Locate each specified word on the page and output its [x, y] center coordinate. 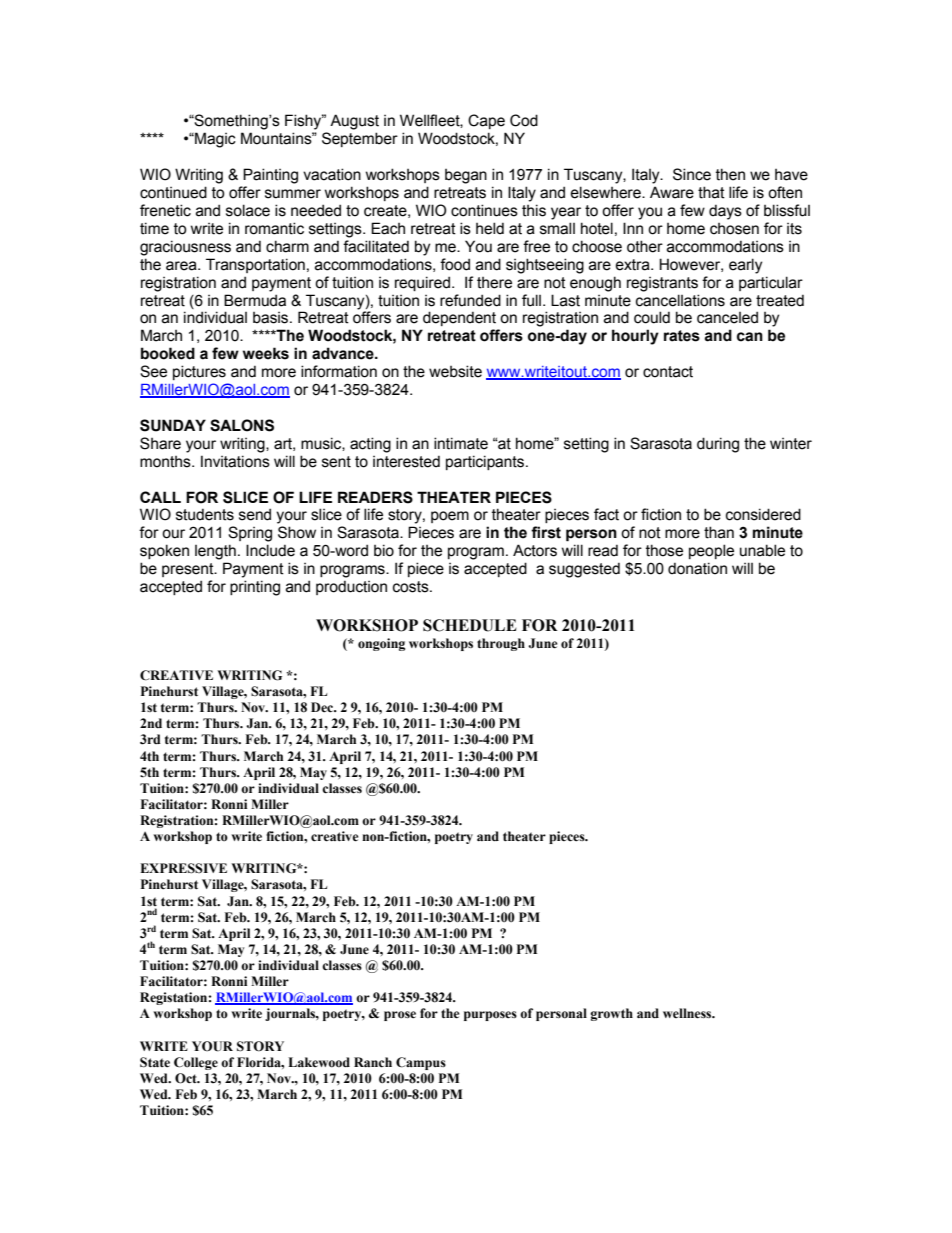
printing [255, 588]
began [466, 176]
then [730, 174]
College [196, 1063]
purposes [490, 1016]
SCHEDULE [470, 625]
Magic [214, 140]
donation [697, 568]
